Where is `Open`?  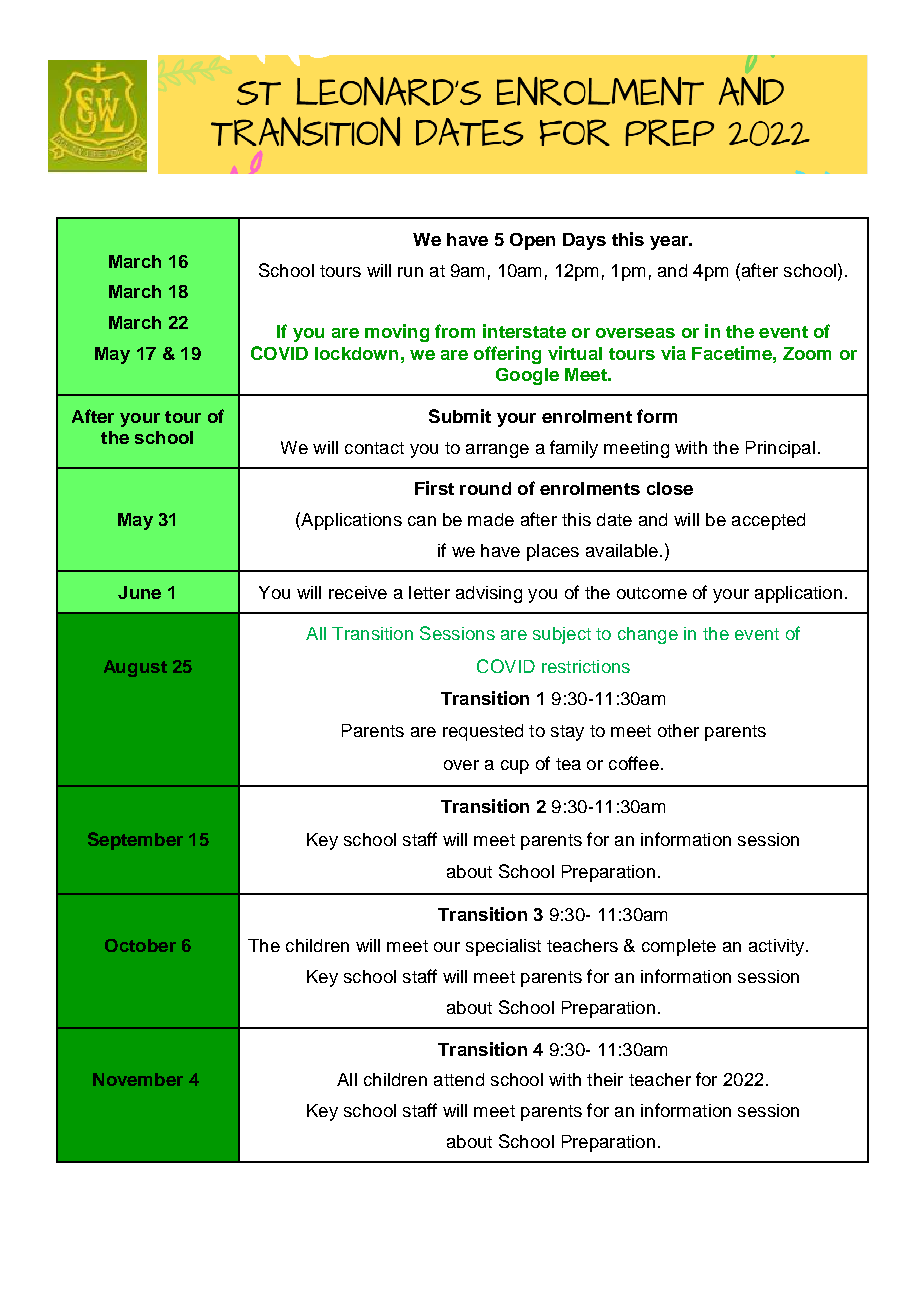 Open is located at coordinates (532, 241).
